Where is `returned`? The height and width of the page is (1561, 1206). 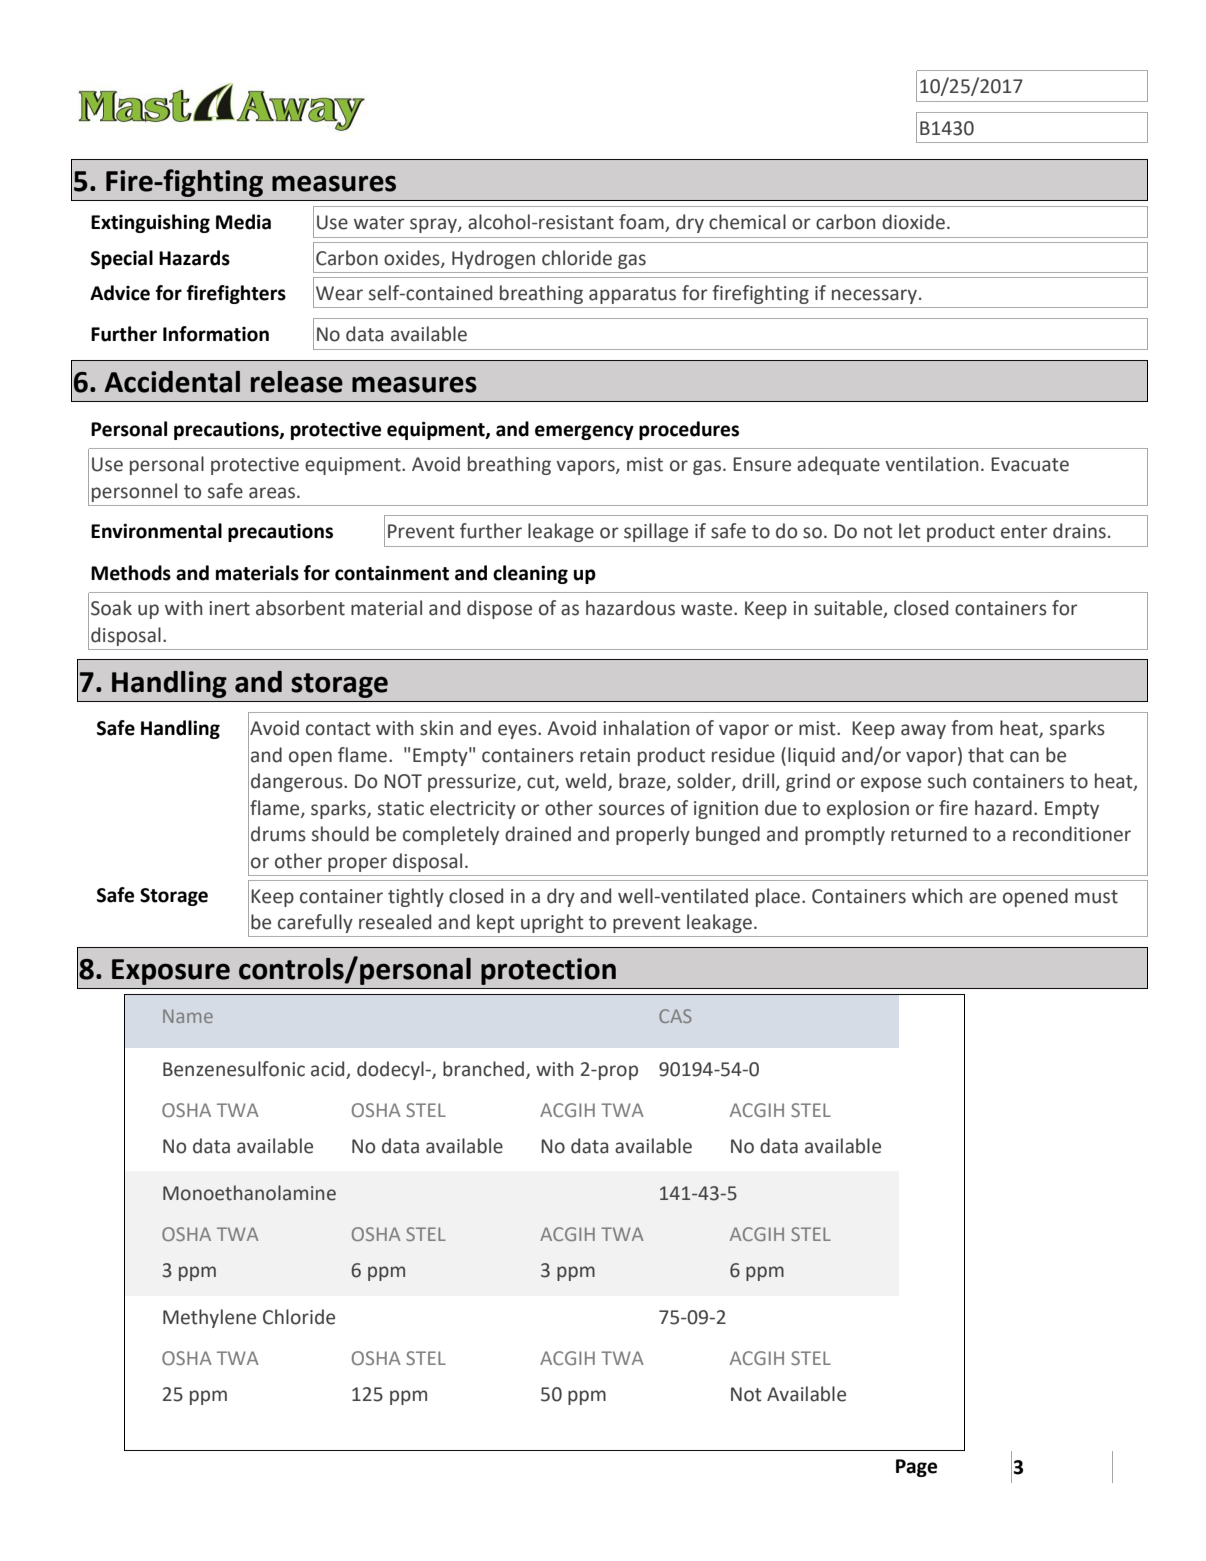 returned is located at coordinates (929, 834).
